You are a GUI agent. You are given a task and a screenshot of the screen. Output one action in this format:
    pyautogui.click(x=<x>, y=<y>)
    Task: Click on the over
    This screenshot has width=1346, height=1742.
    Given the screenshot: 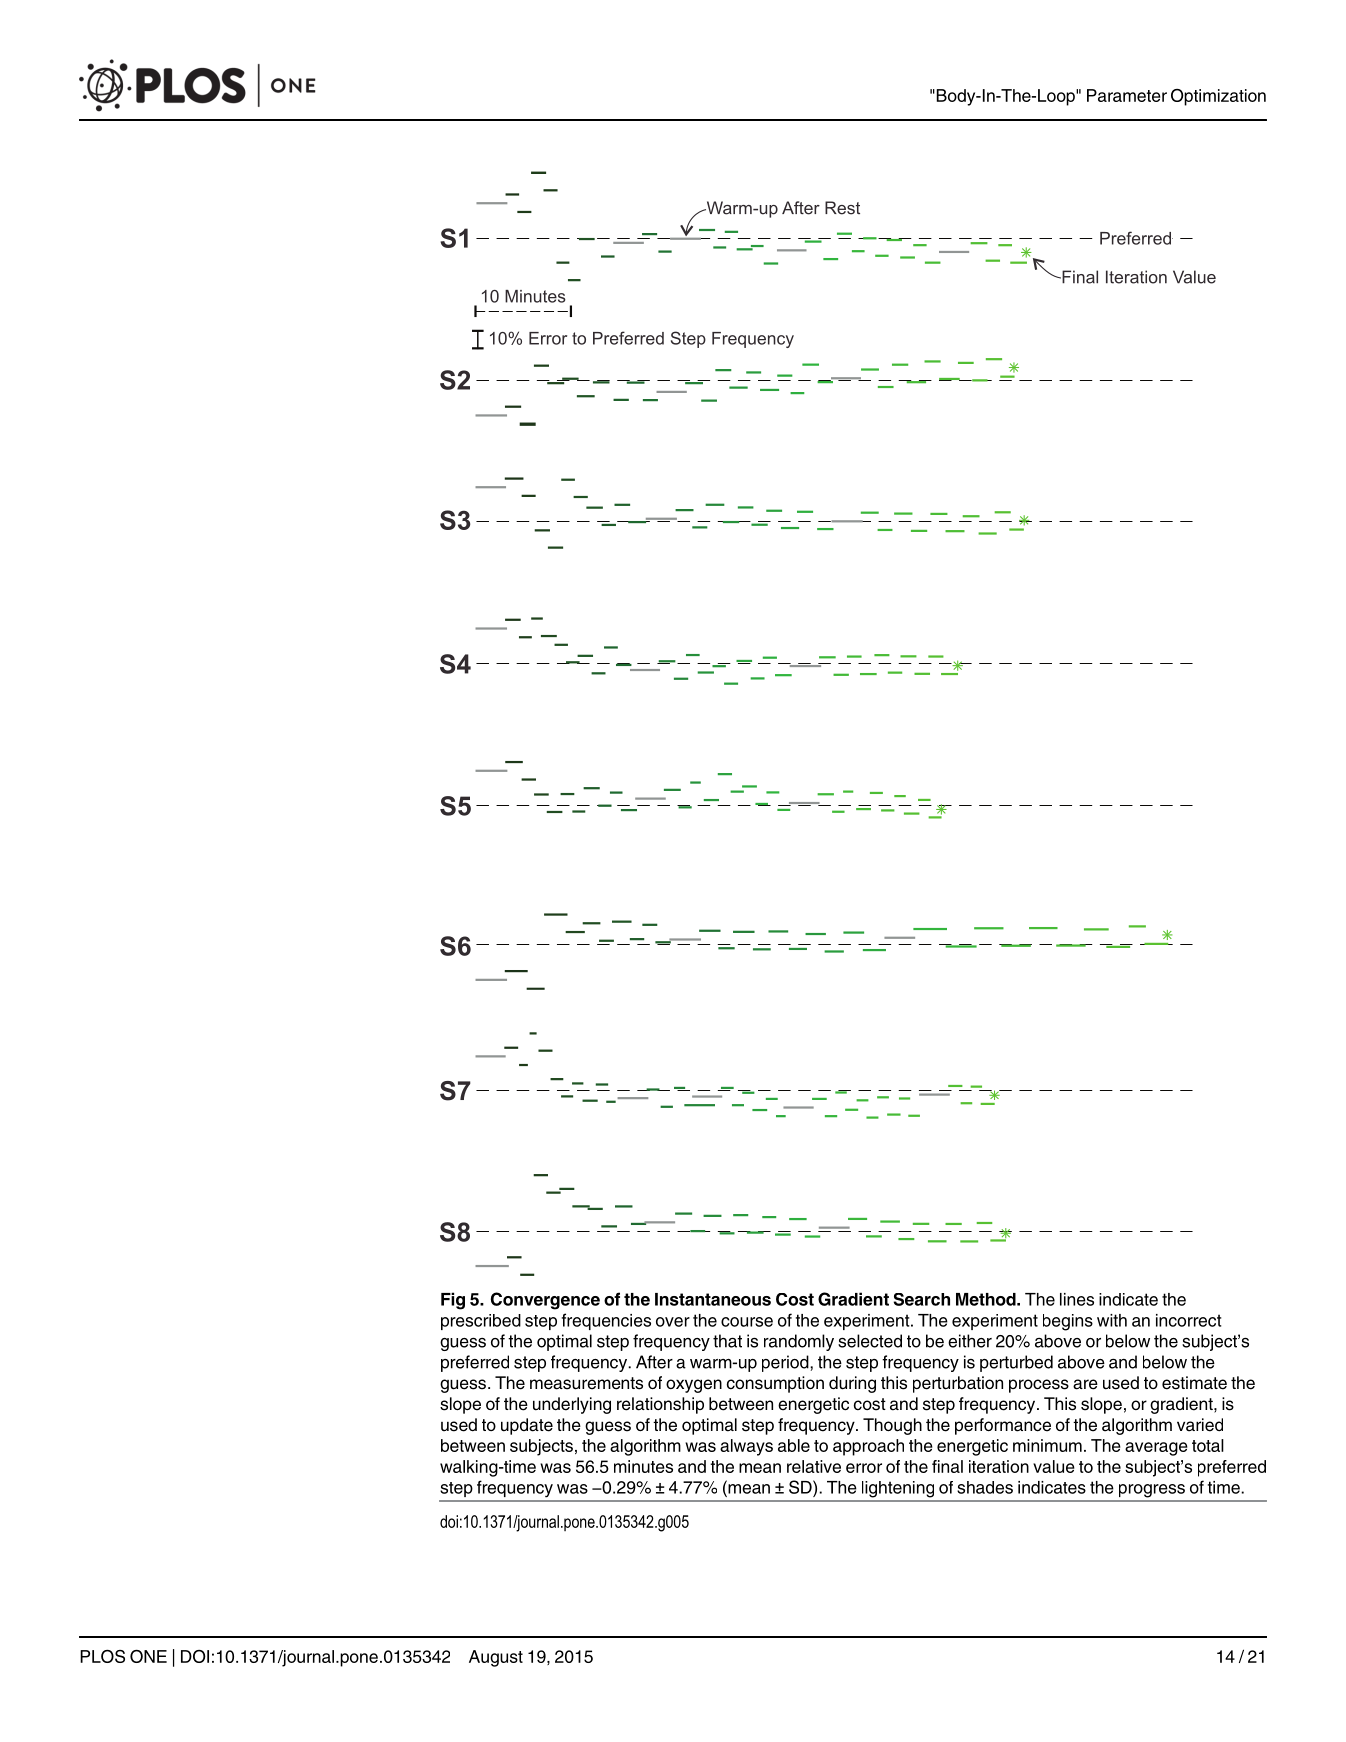 What is the action you would take?
    pyautogui.click(x=673, y=1322)
